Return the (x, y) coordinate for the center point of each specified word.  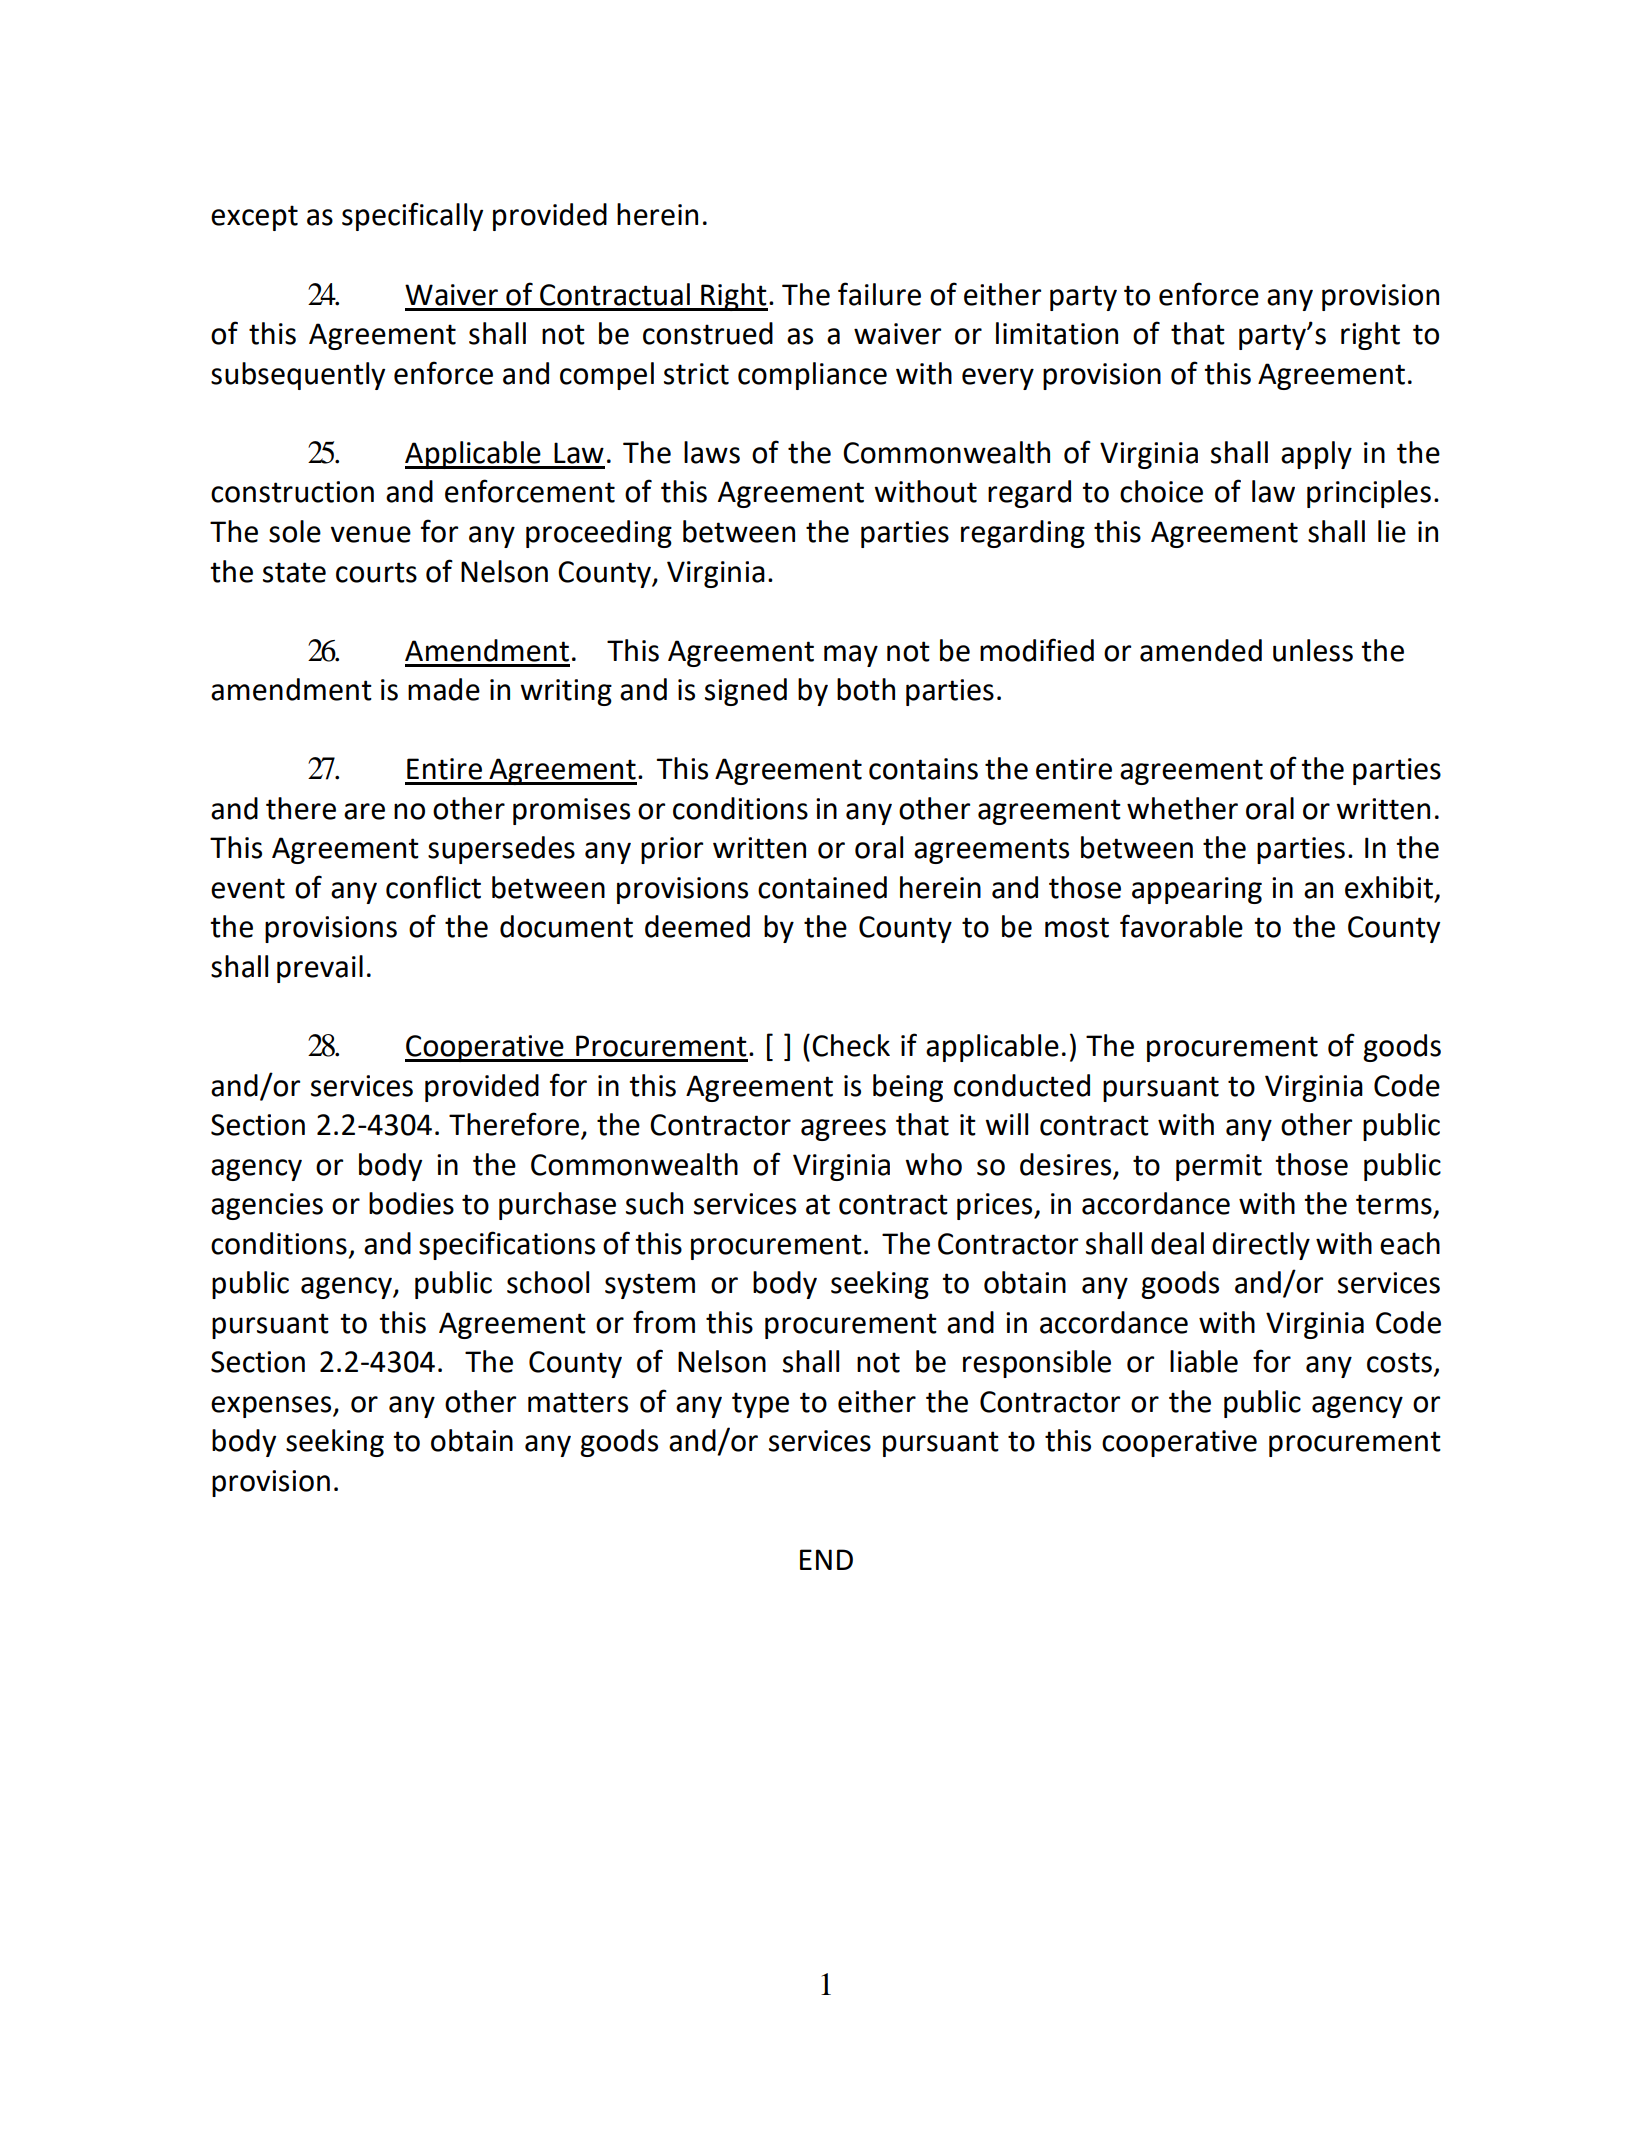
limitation (1057, 333)
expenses (272, 1407)
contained (822, 887)
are (364, 811)
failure (879, 294)
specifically (412, 216)
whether (1182, 808)
